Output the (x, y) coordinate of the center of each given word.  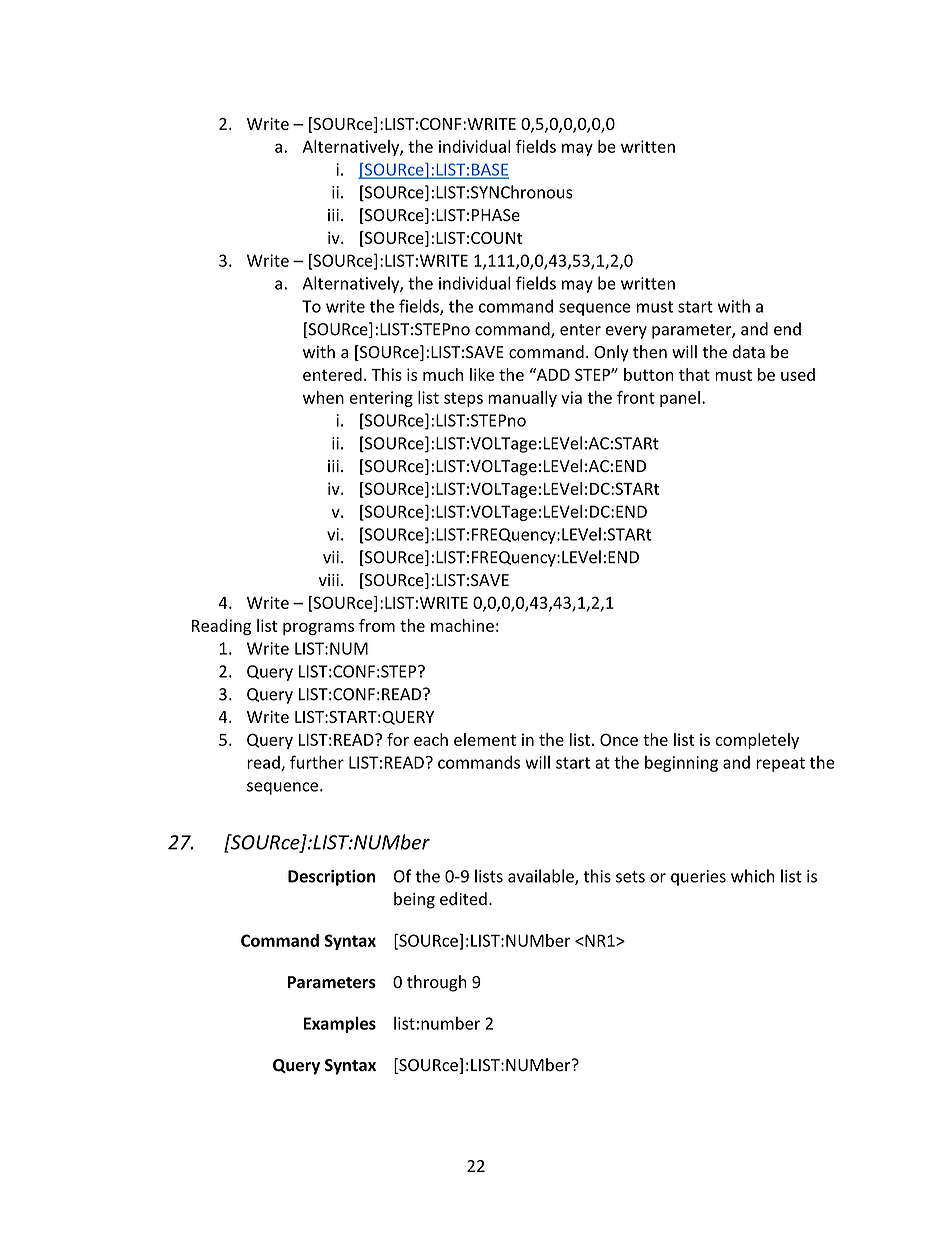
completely (757, 741)
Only (611, 353)
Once (619, 739)
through (437, 983)
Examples (340, 1024)
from (377, 625)
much (443, 374)
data (749, 352)
